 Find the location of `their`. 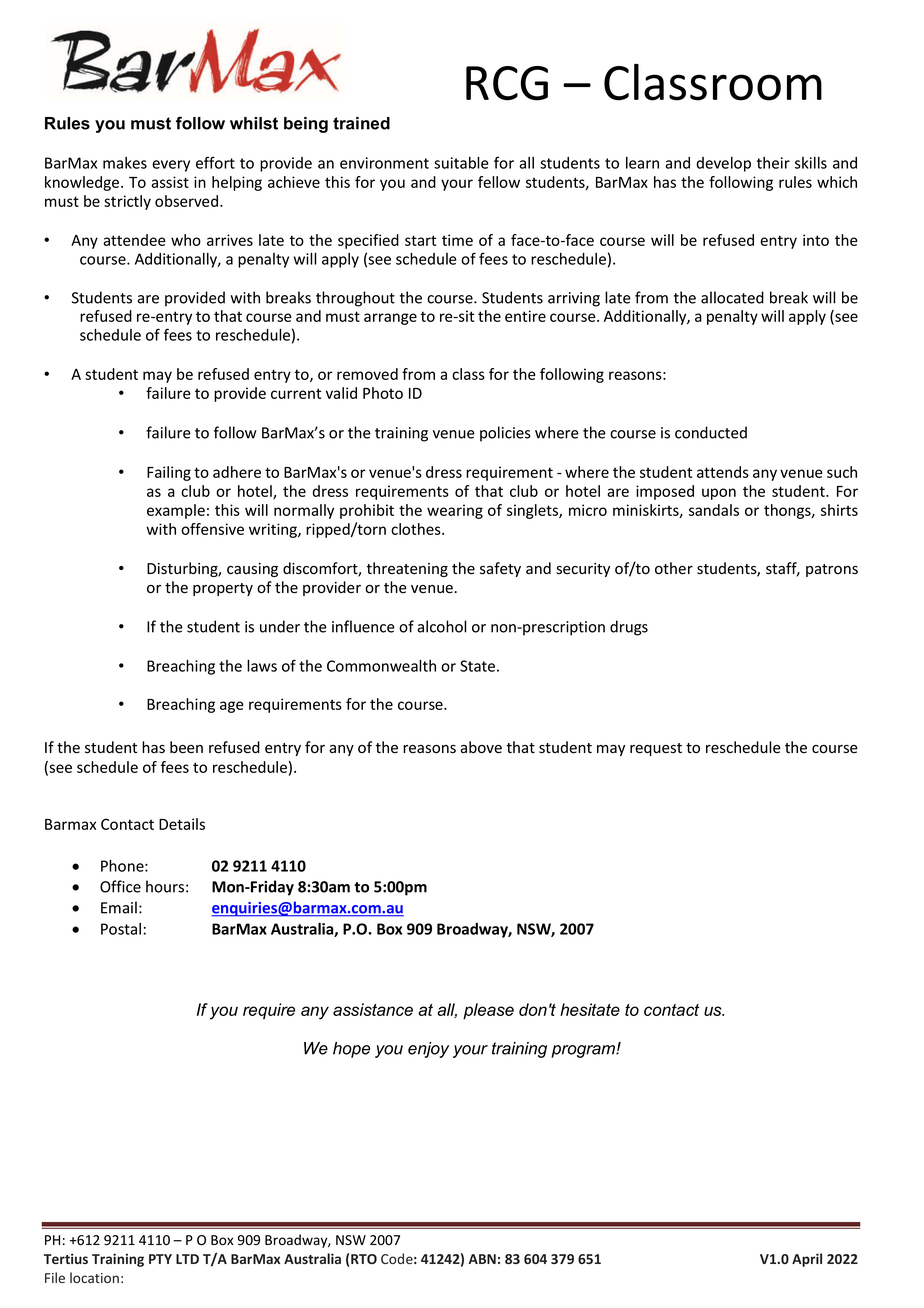

their is located at coordinates (773, 163).
